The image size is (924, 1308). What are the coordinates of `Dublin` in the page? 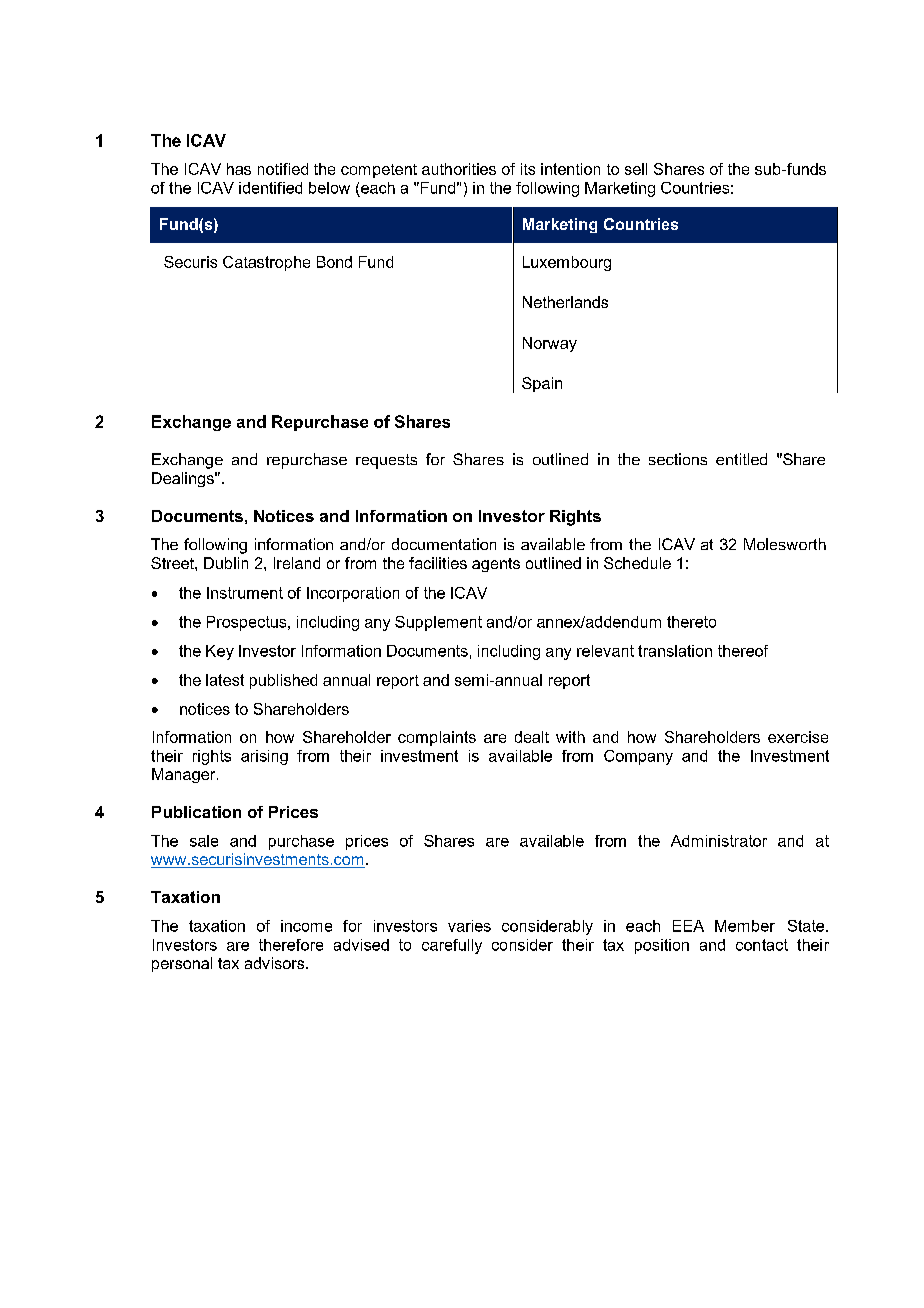 It's located at (226, 563).
